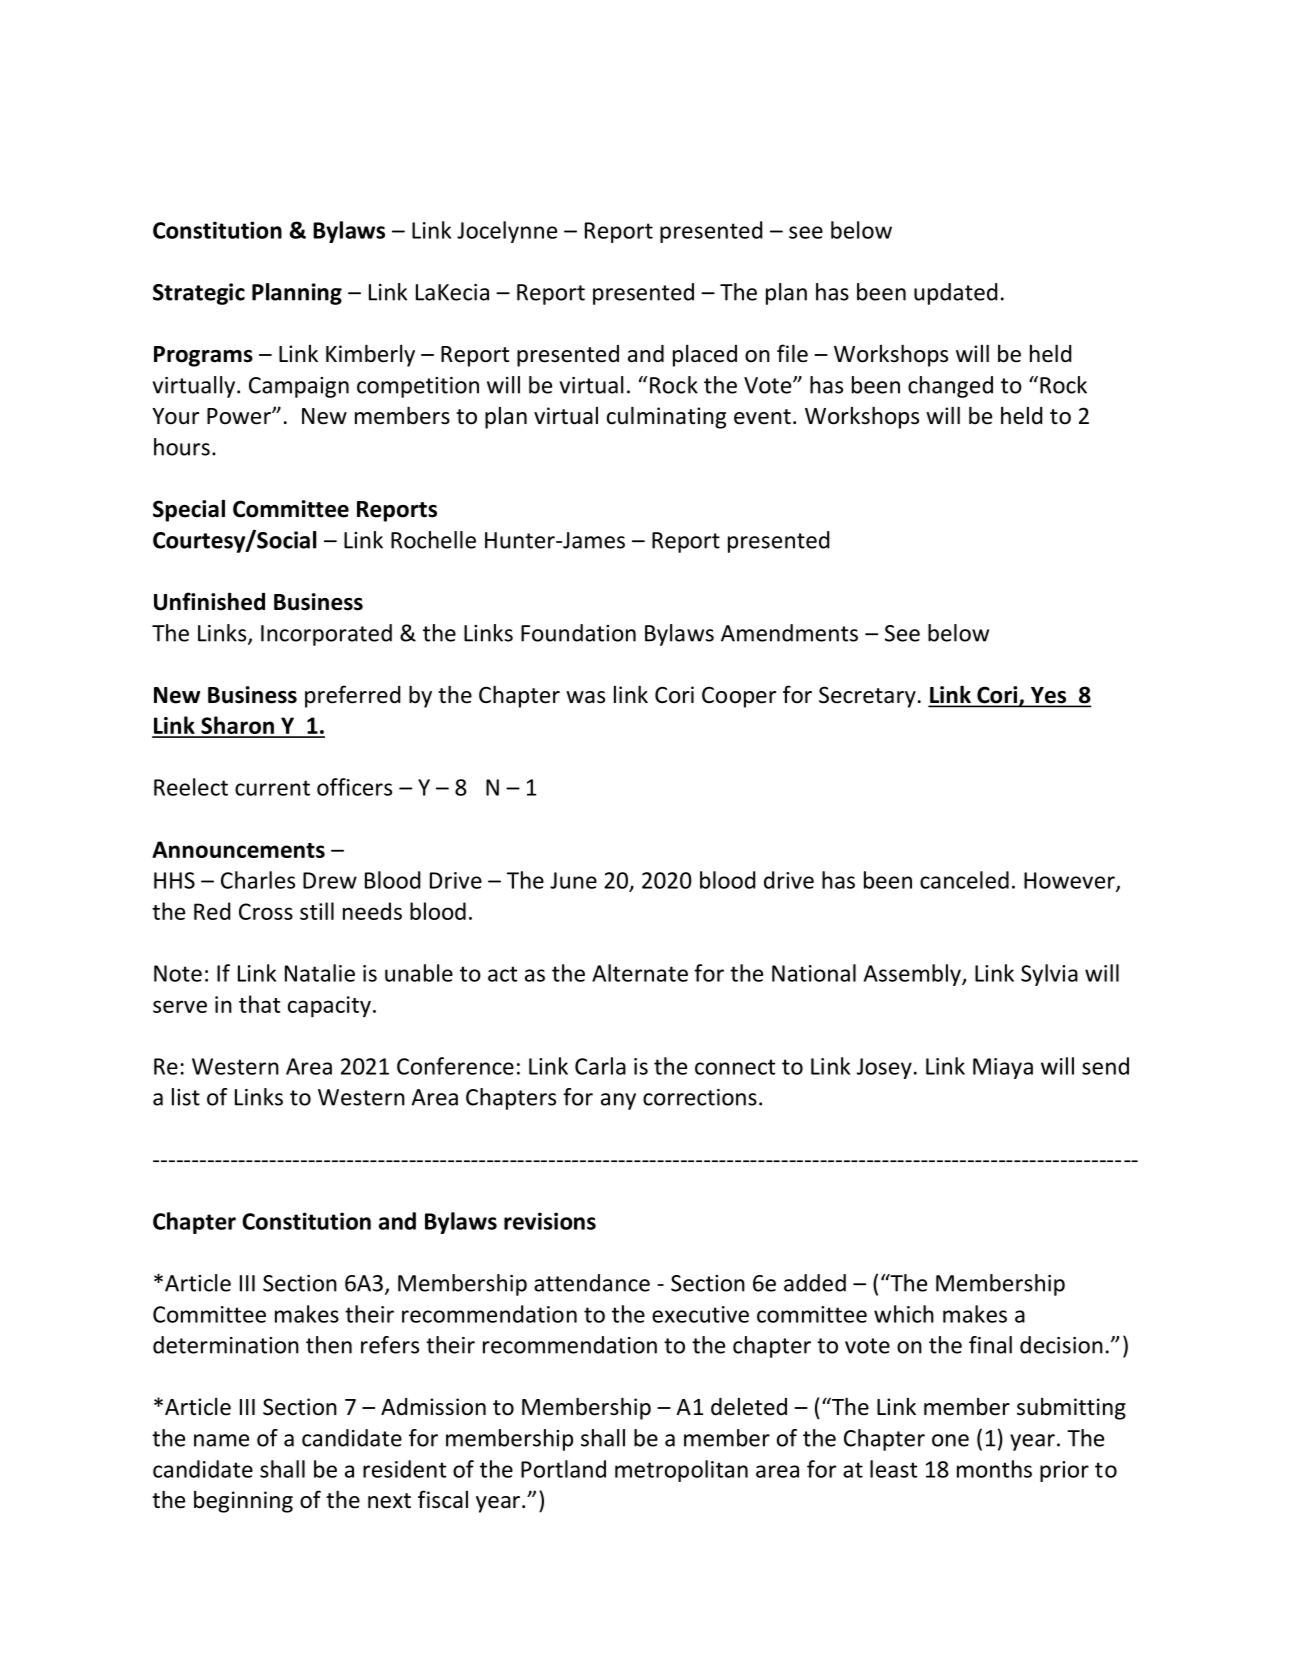 The width and height of the screenshot is (1293, 1674). What do you see at coordinates (585, 697) in the screenshot?
I see `was` at bounding box center [585, 697].
